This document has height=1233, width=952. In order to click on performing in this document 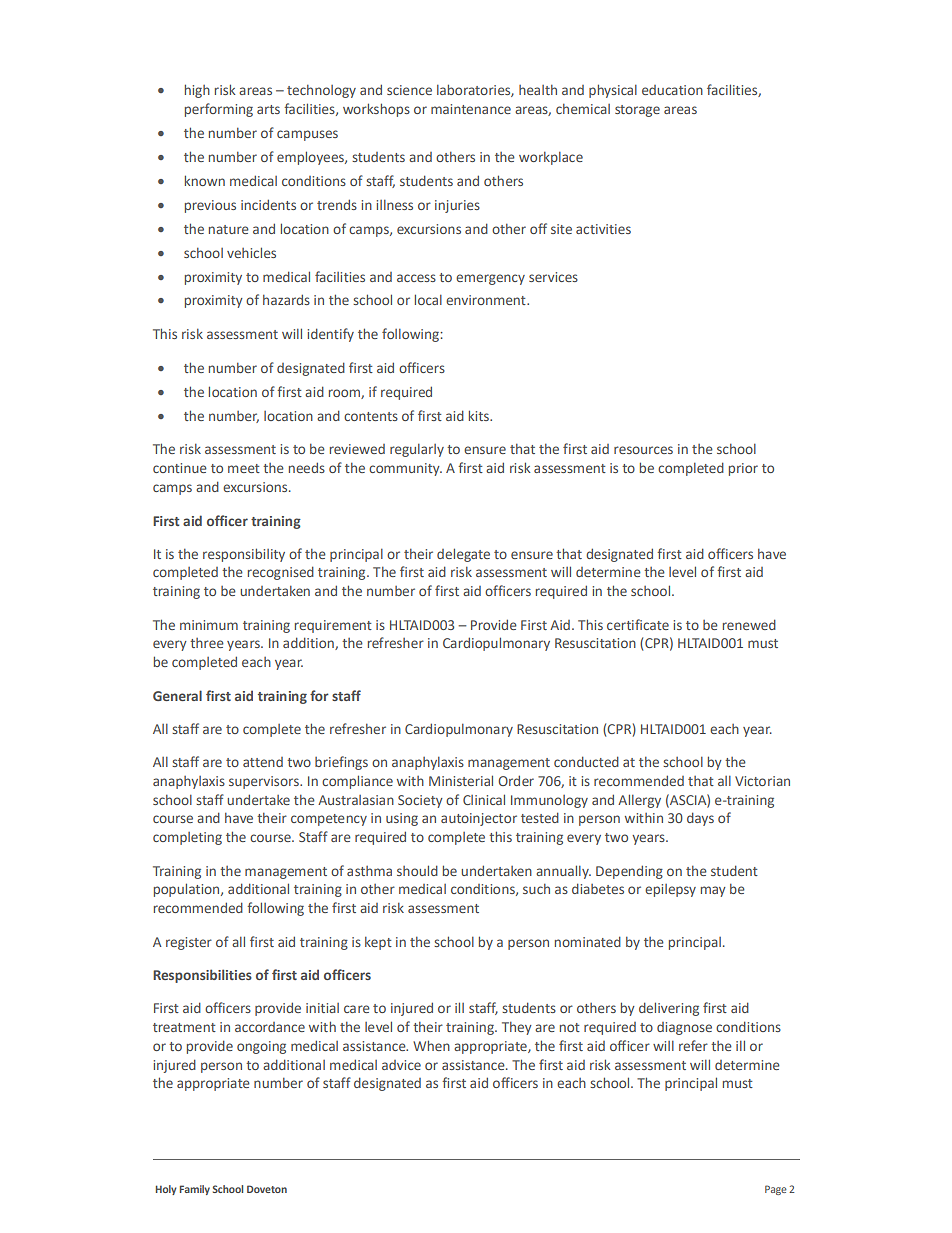, I will do `click(219, 110)`.
